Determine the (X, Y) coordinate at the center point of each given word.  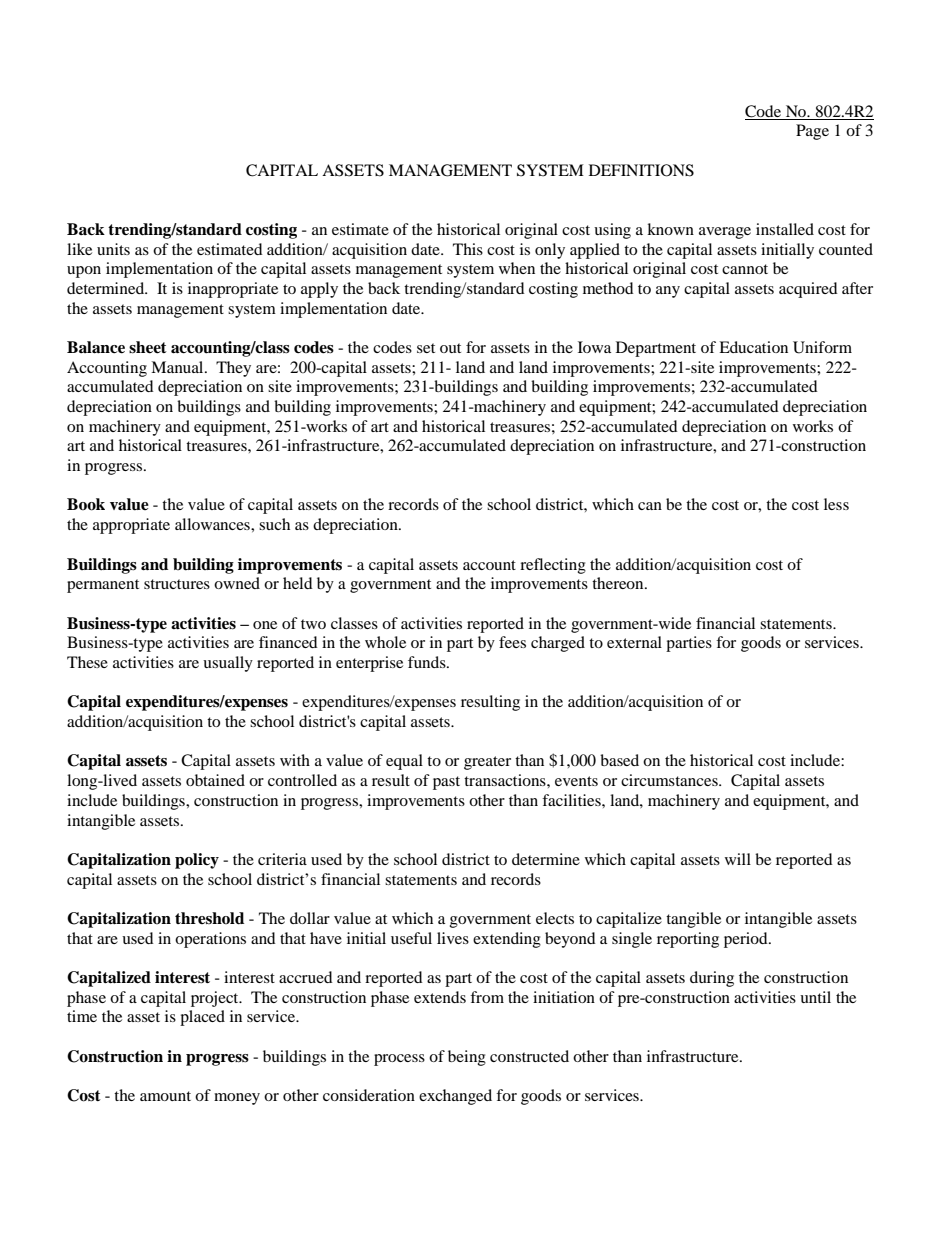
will (738, 859)
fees (512, 642)
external (634, 642)
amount (165, 1096)
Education (753, 347)
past (446, 783)
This (468, 249)
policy (197, 861)
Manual (178, 367)
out (450, 348)
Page (812, 132)
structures (177, 584)
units (113, 249)
